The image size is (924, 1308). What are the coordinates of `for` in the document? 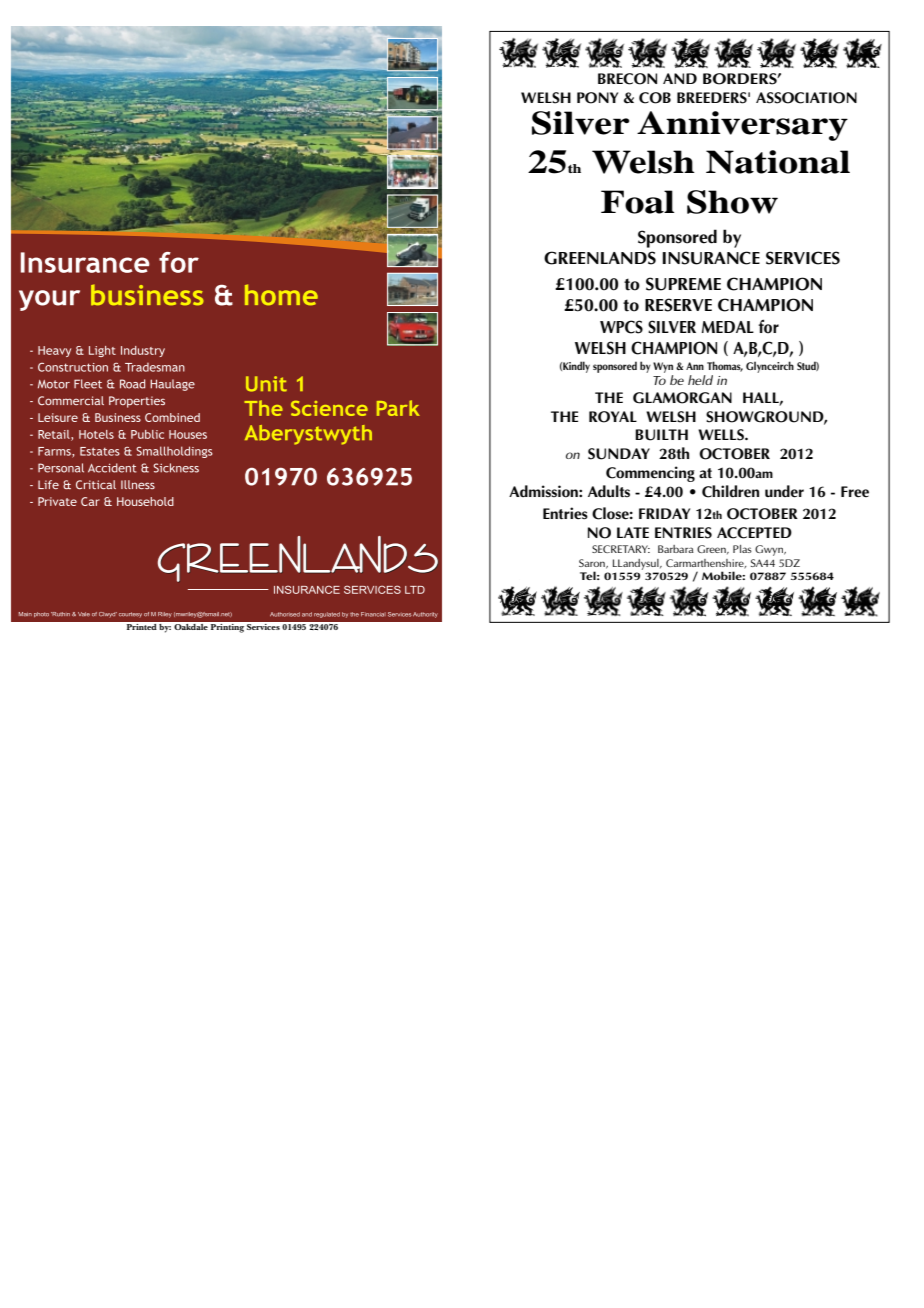 It's located at (768, 326).
